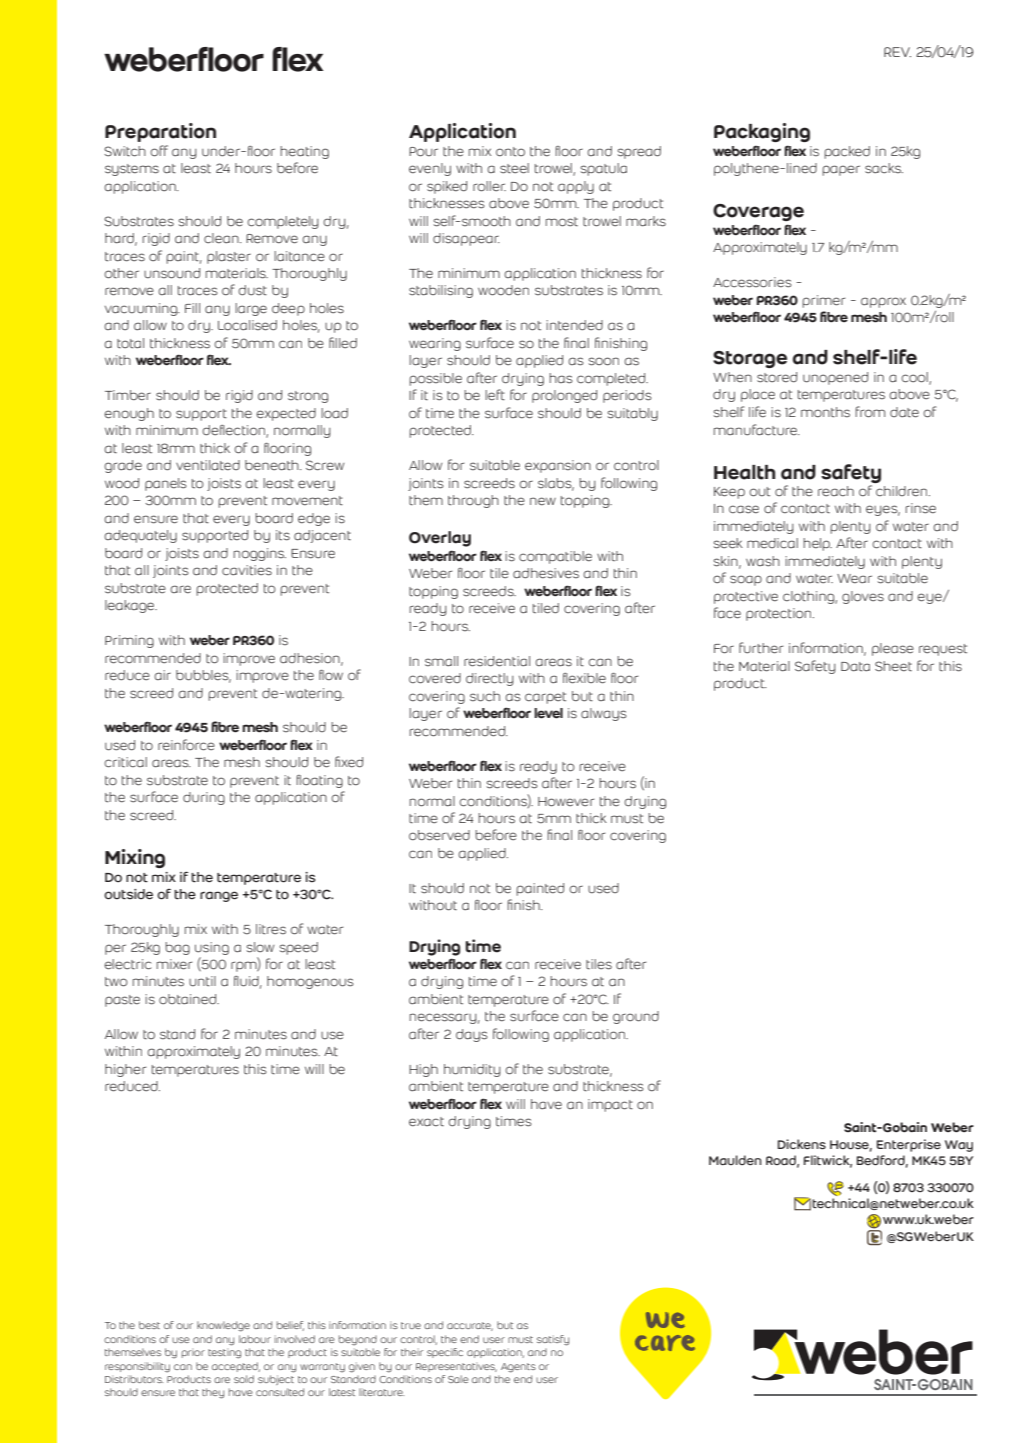 Image resolution: width=1020 pixels, height=1443 pixels. I want to click on cavities, so click(247, 570).
